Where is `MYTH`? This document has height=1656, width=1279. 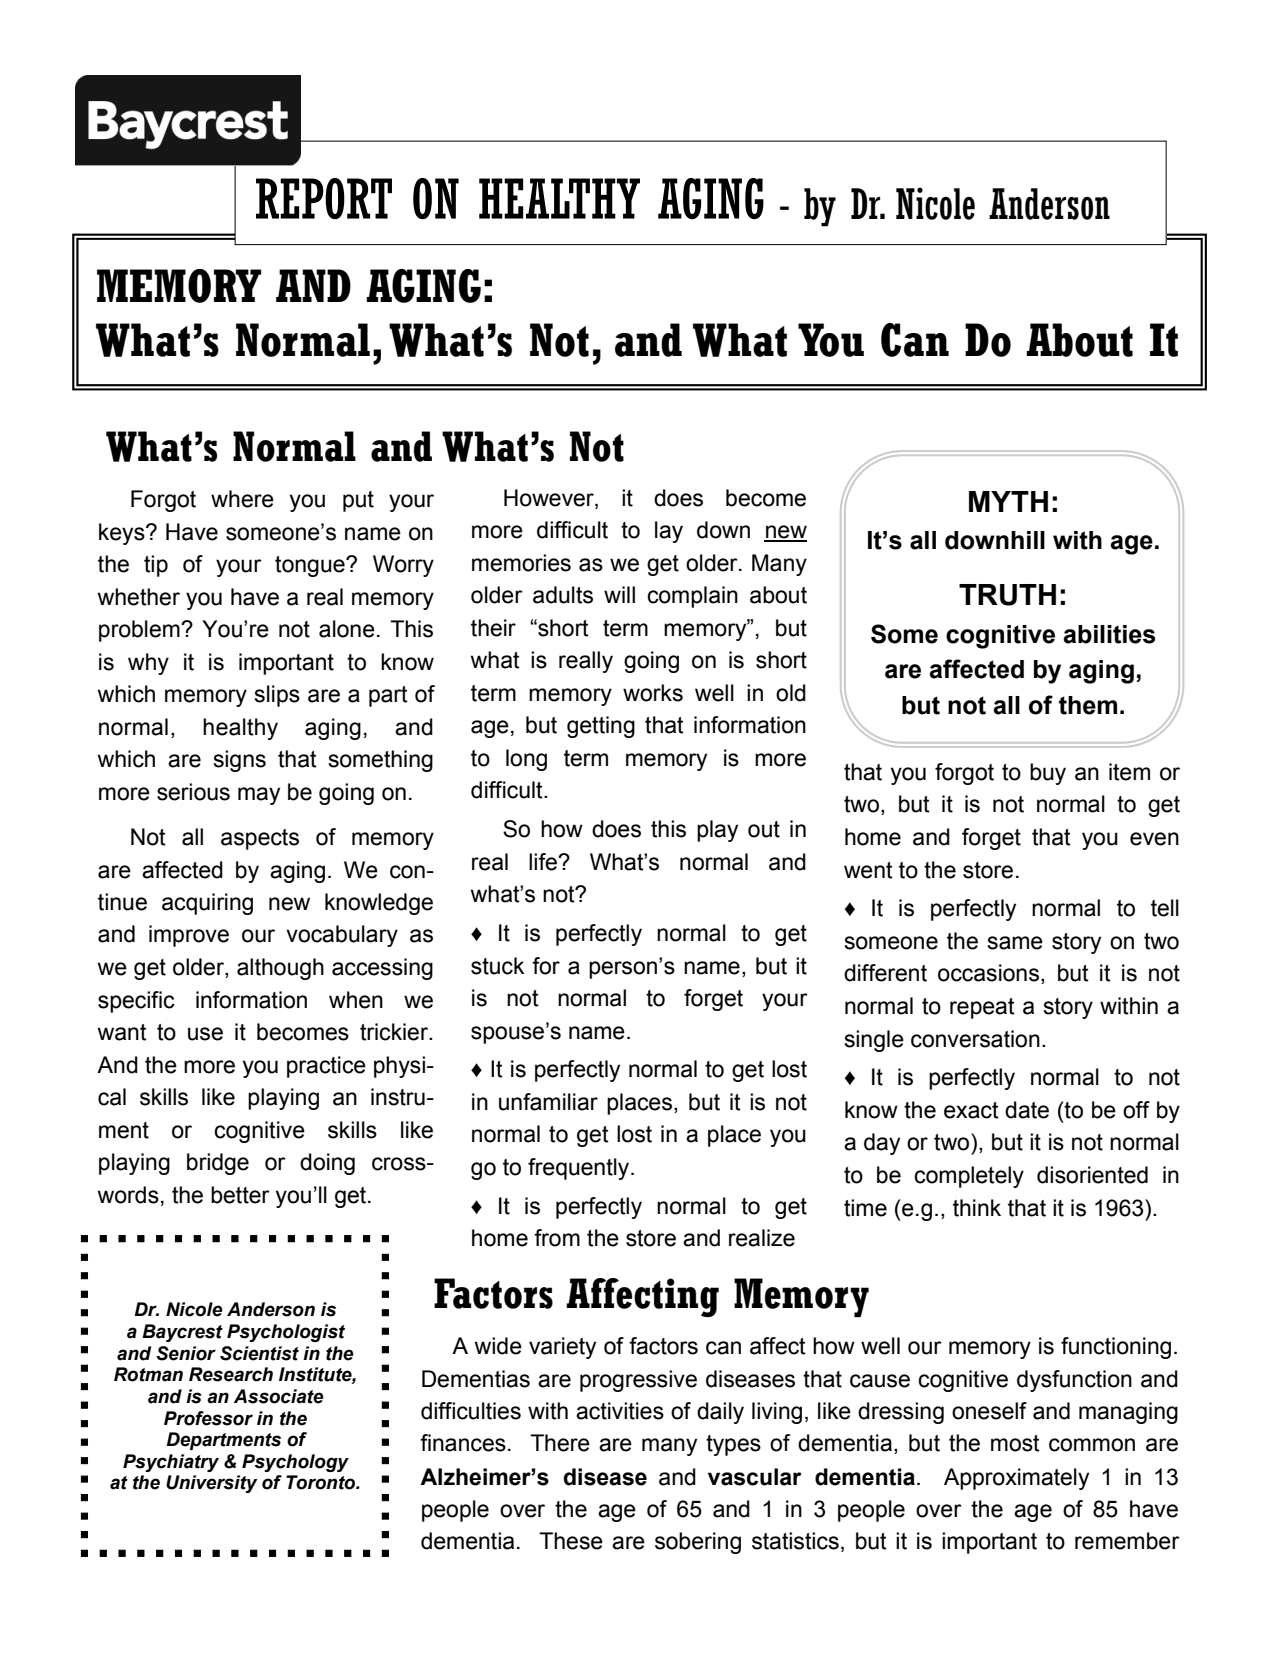
MYTH is located at coordinates (1008, 501).
